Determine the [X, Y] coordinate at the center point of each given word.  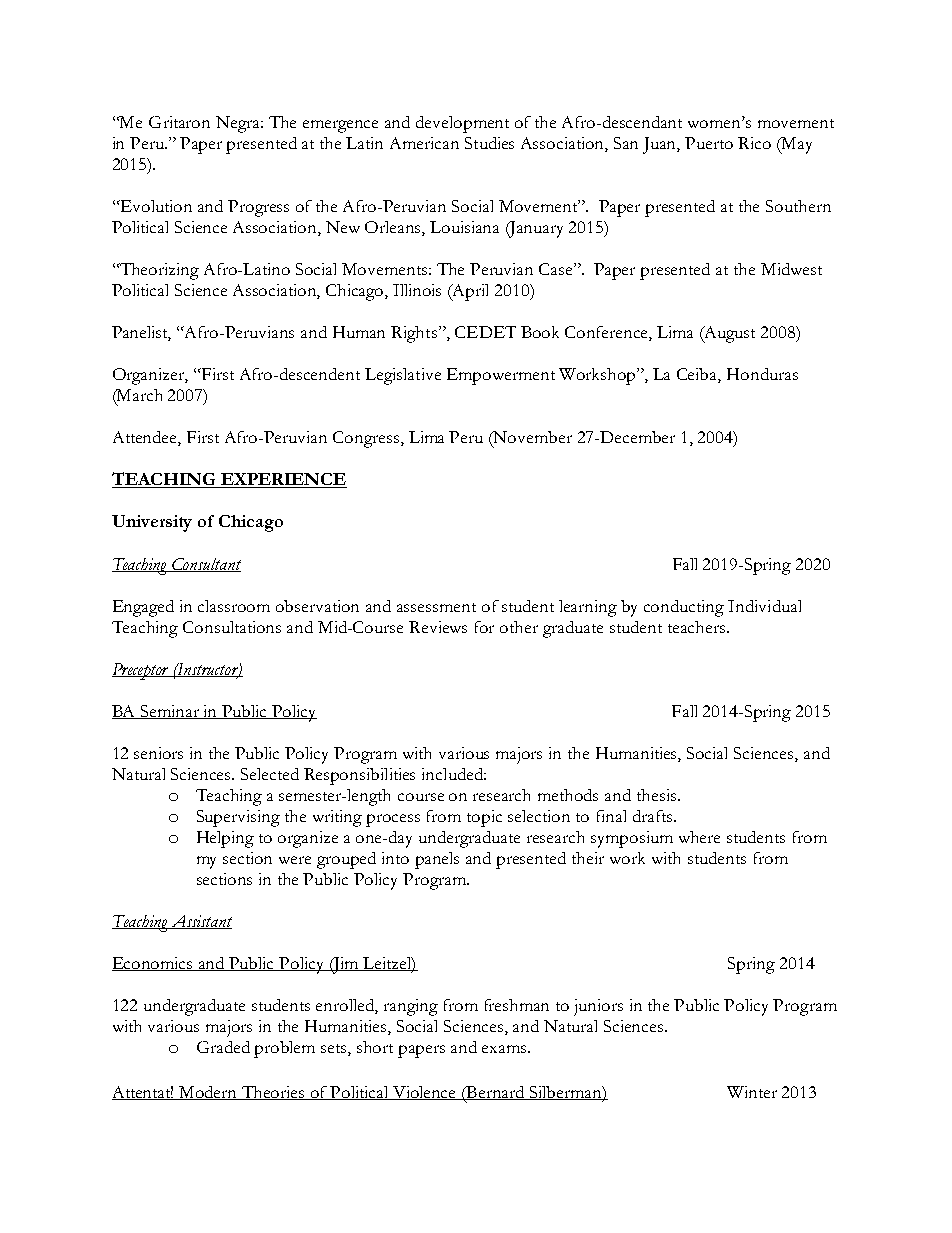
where [699, 837]
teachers [698, 627]
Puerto [709, 143]
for [484, 627]
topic [484, 818]
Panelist [141, 333]
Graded [223, 1047]
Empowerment [501, 376]
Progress [258, 208]
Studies [489, 143]
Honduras [762, 374]
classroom [234, 606]
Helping [225, 839]
